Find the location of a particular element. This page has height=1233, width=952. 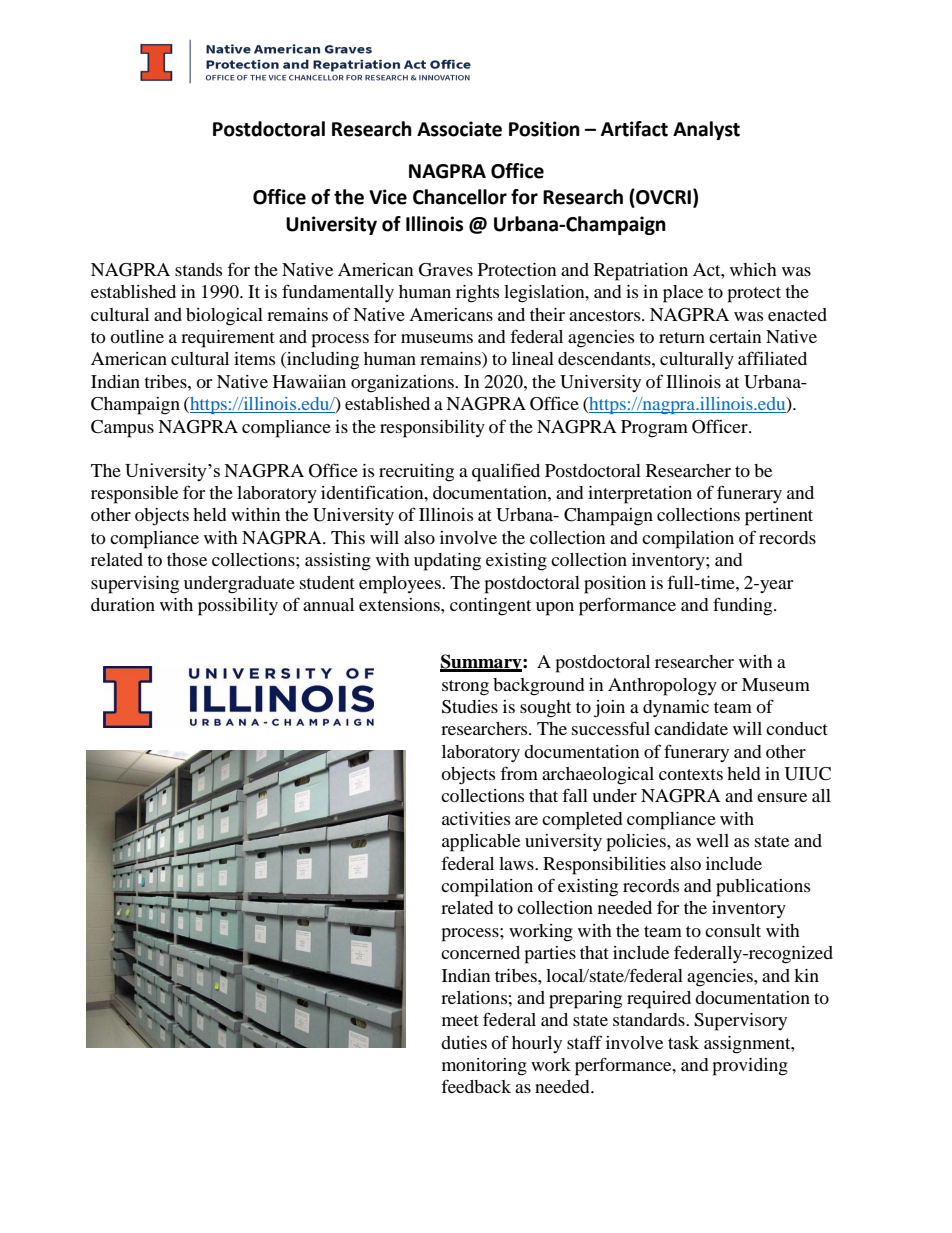

stands is located at coordinates (198, 269).
